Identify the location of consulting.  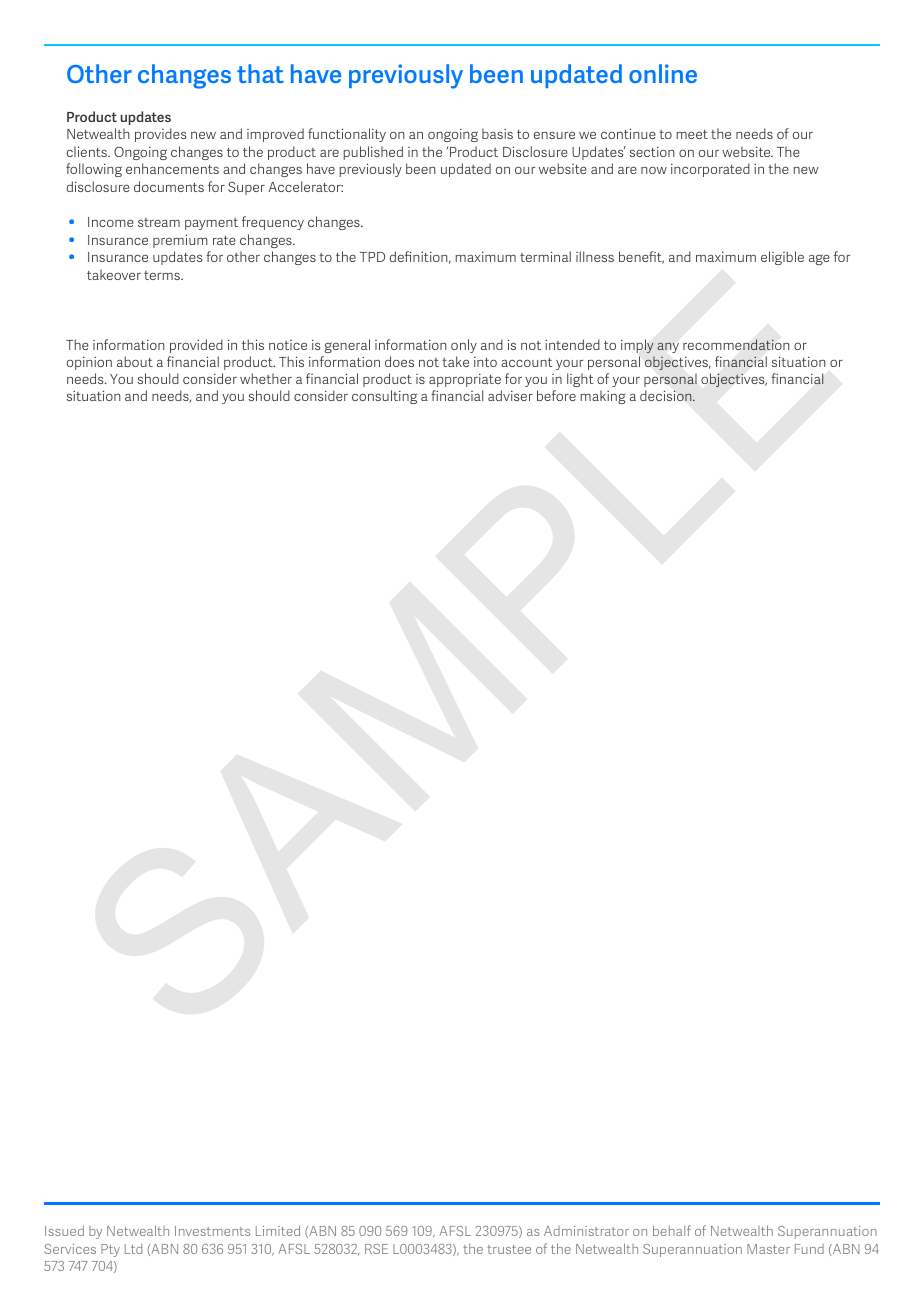
(384, 397).
